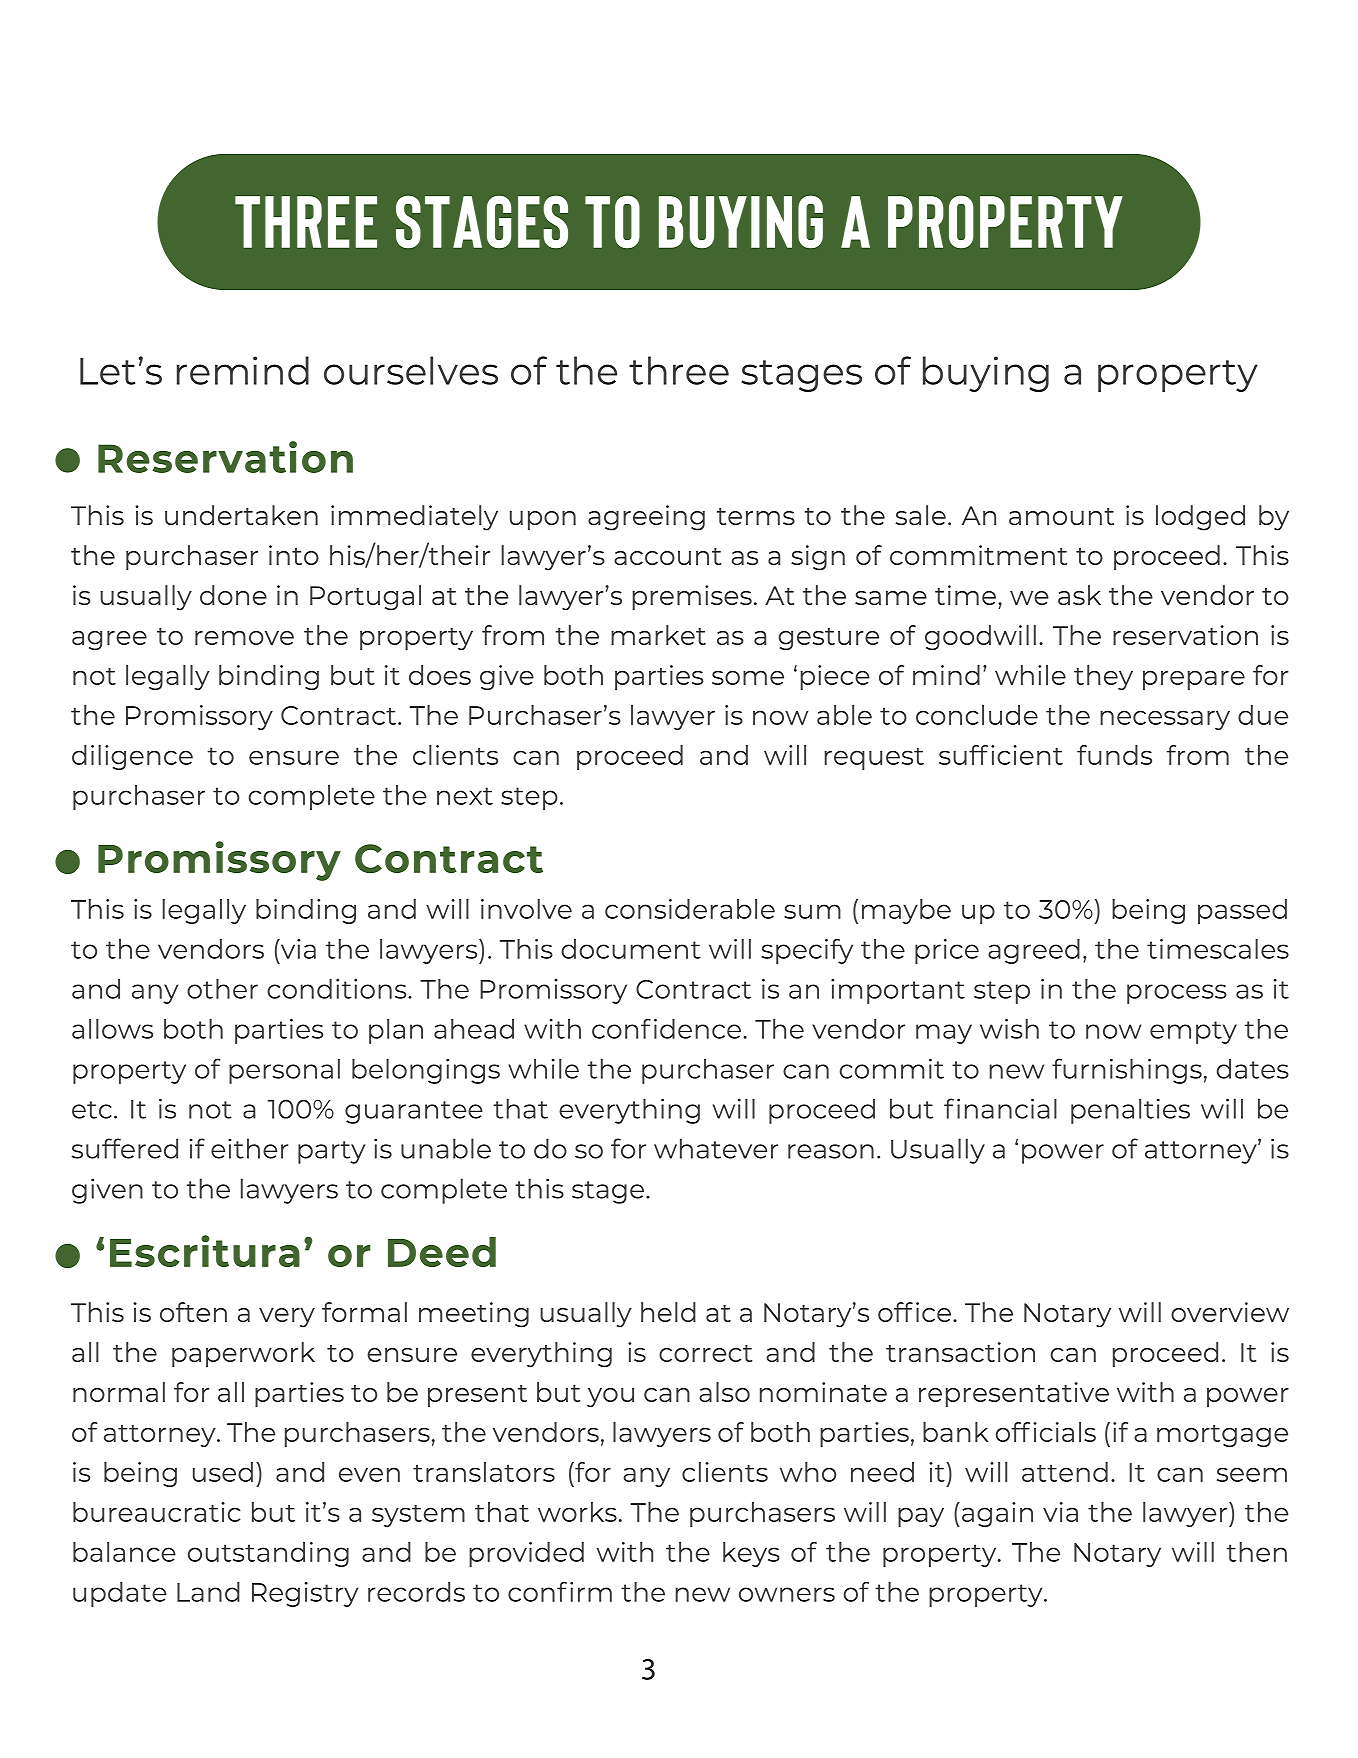  I want to click on three, so click(679, 370).
